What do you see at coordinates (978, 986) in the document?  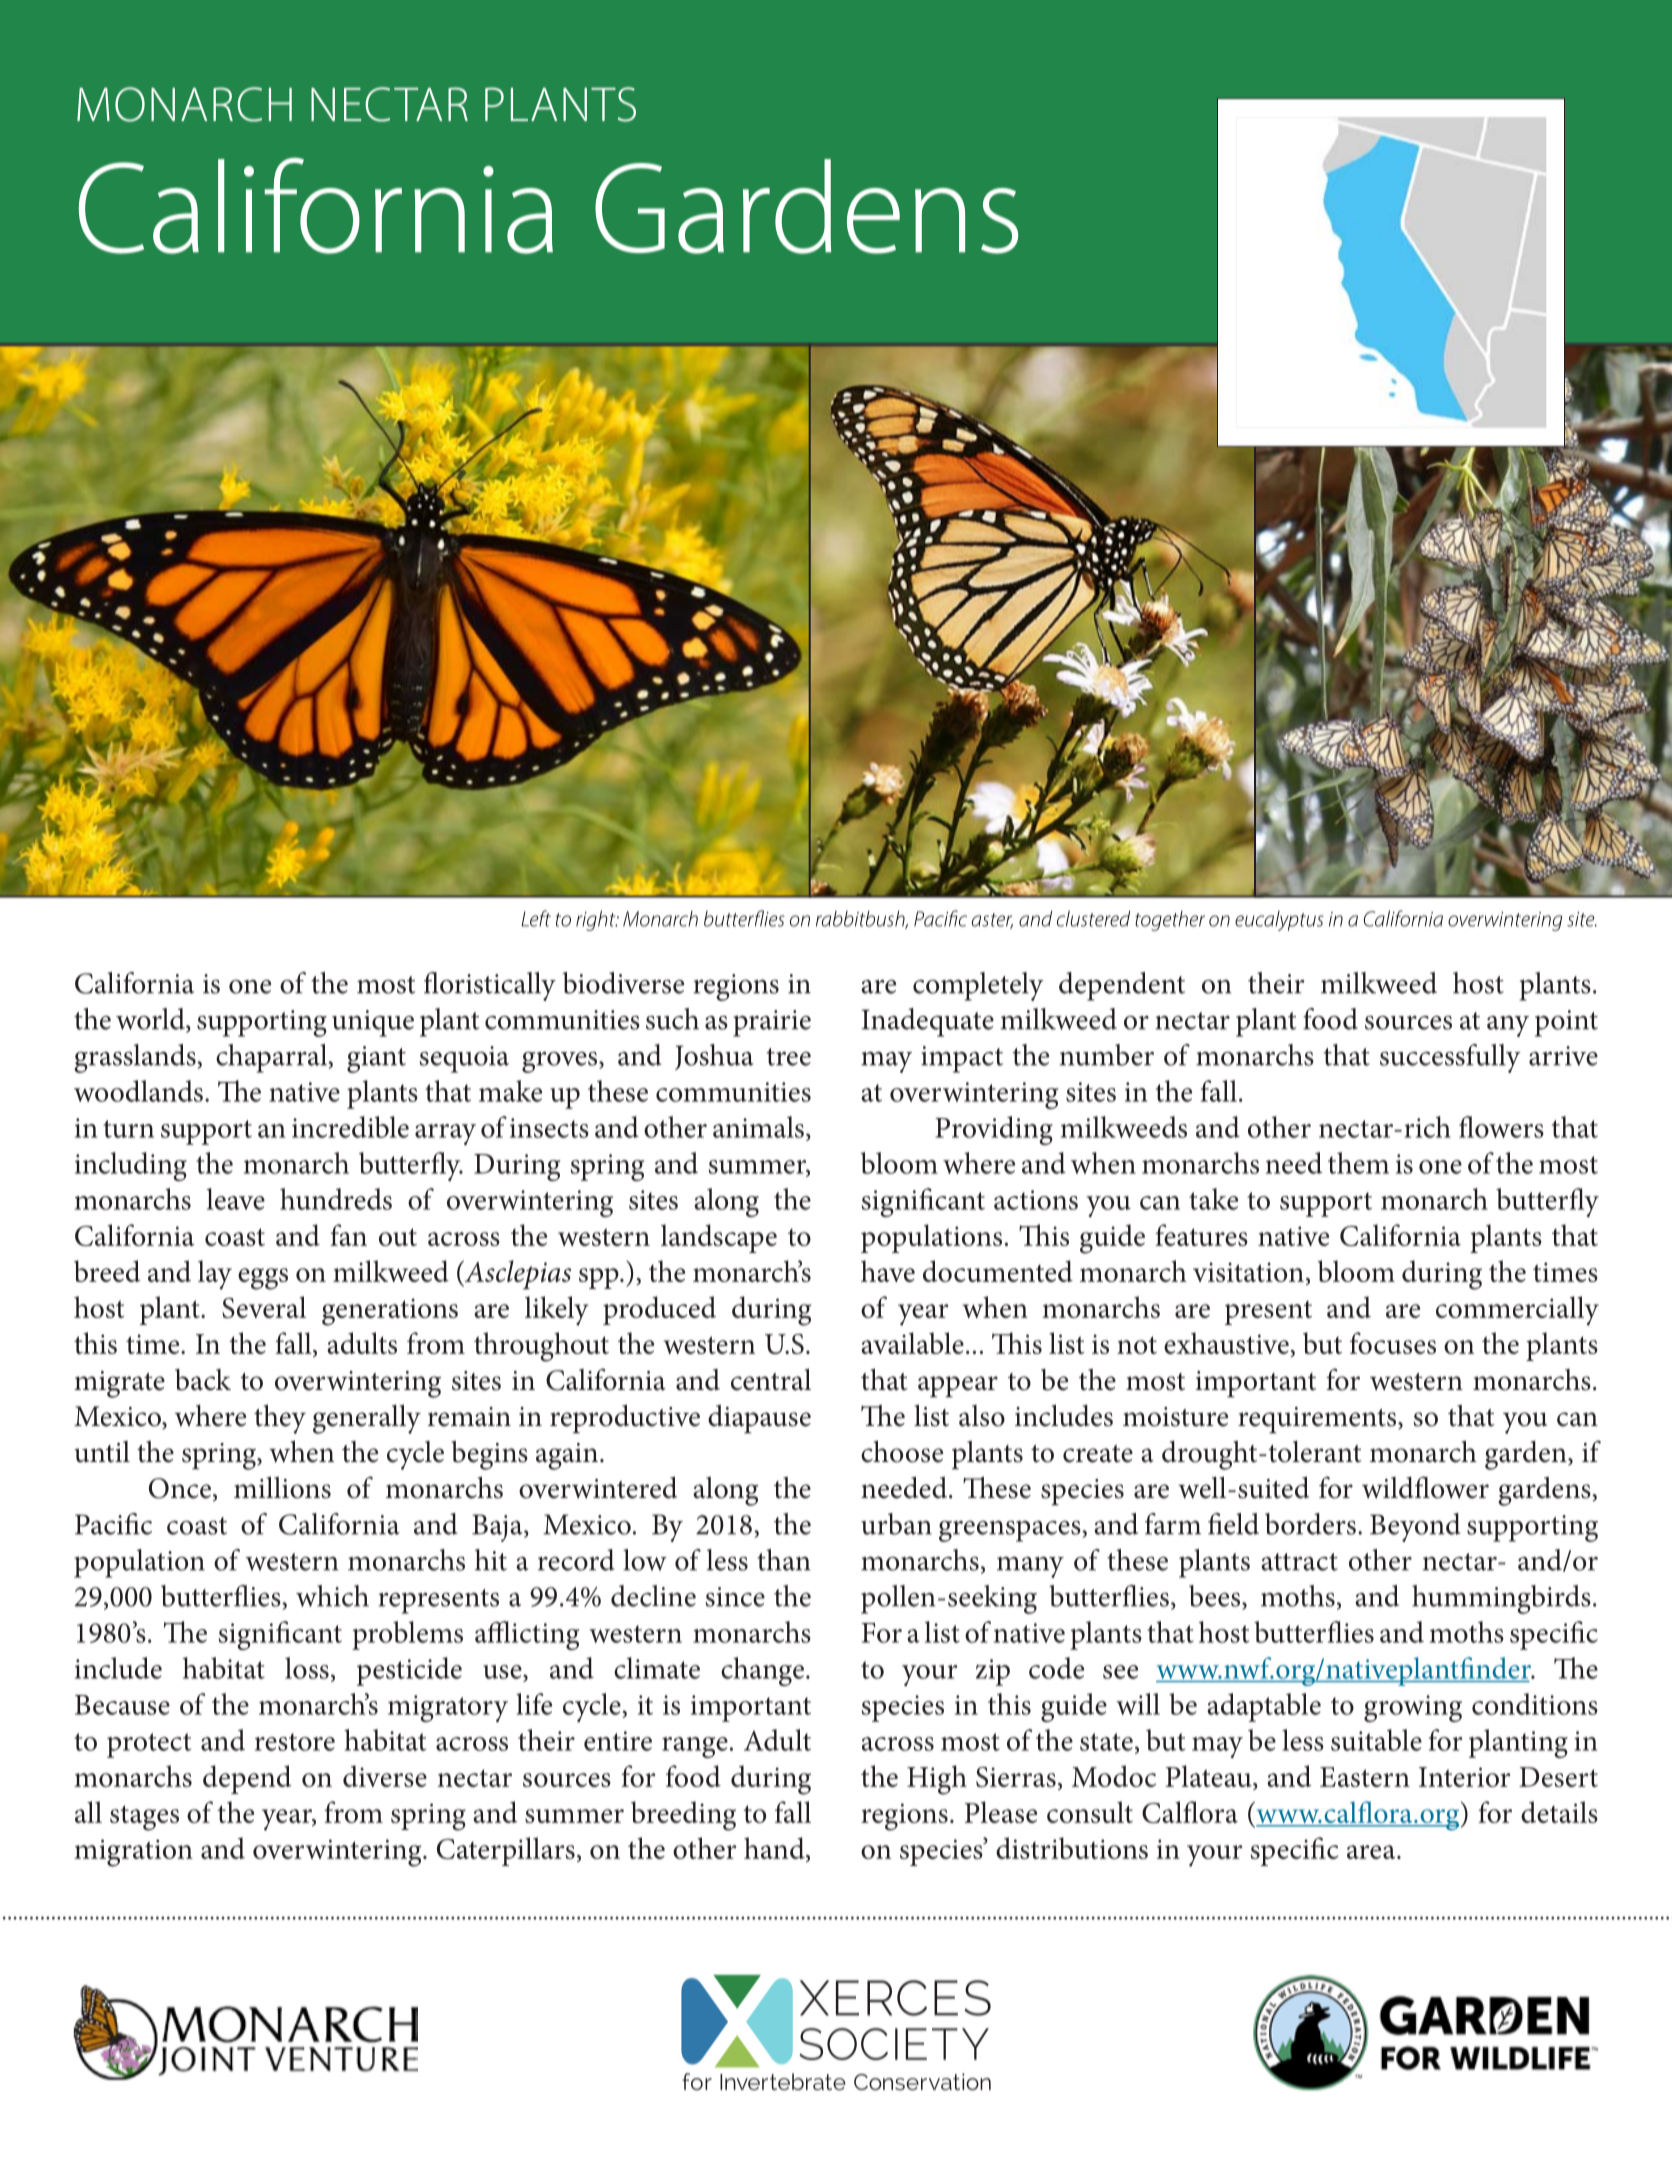 I see `completely` at bounding box center [978, 986].
